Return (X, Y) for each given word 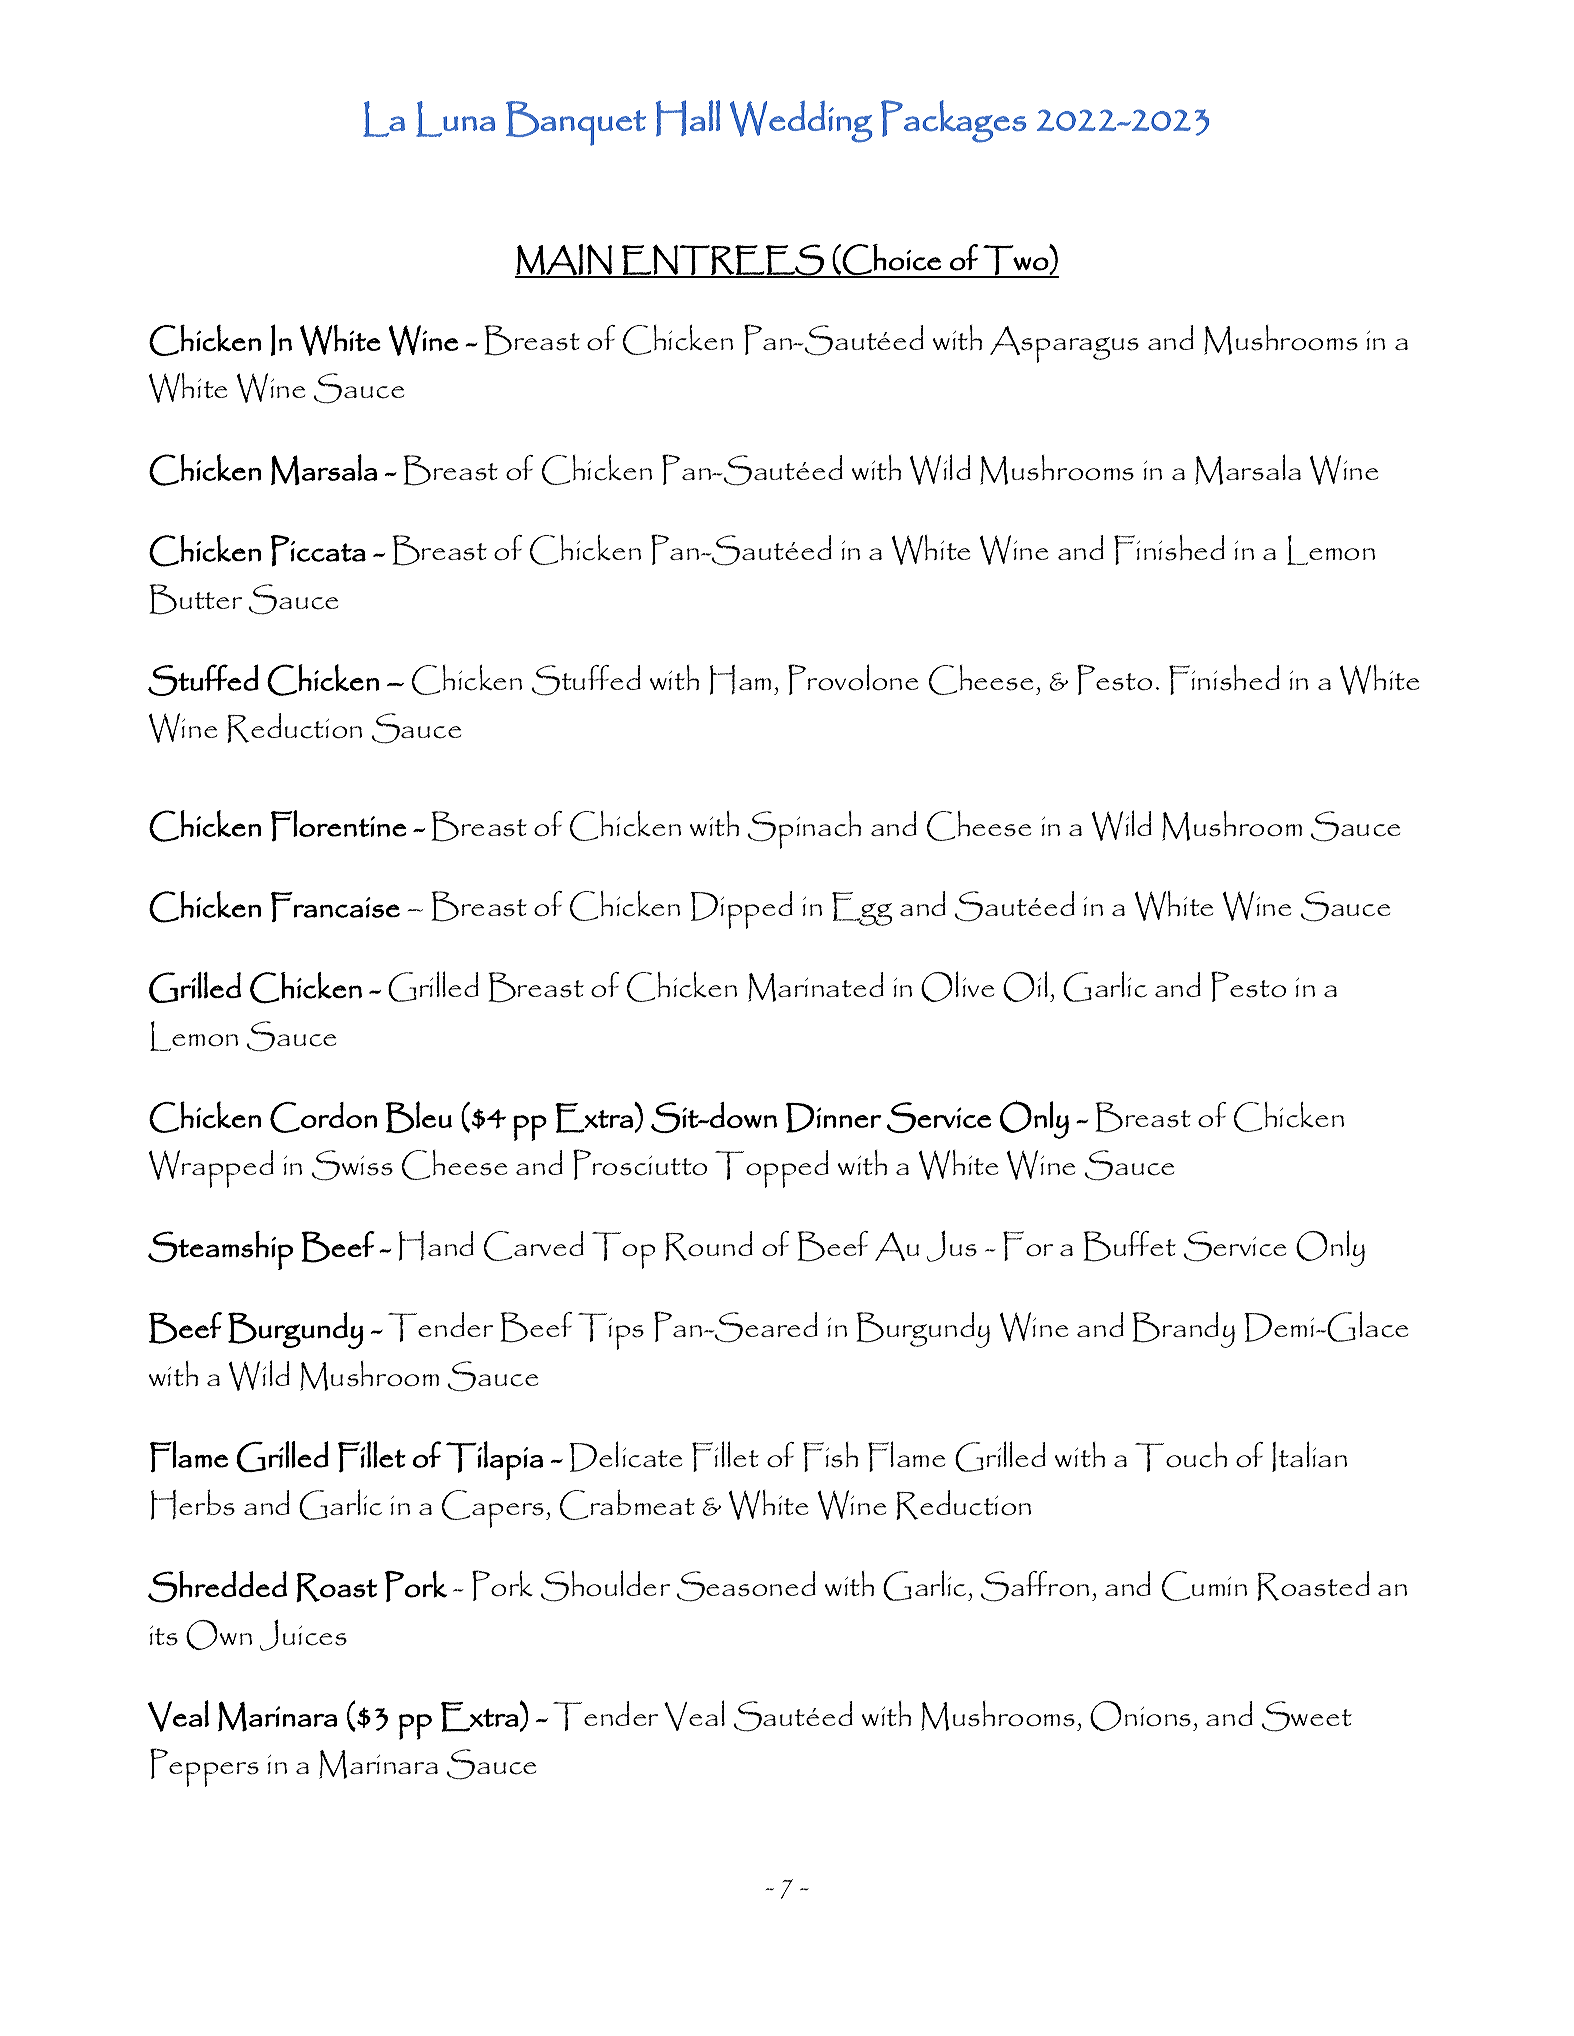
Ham (740, 680)
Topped (772, 1169)
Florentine (338, 826)
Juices (303, 1635)
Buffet (1129, 1246)
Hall (688, 118)
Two (1015, 261)
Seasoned (746, 1586)
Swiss (352, 1165)
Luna (455, 119)
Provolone (853, 679)
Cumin (1204, 1586)
